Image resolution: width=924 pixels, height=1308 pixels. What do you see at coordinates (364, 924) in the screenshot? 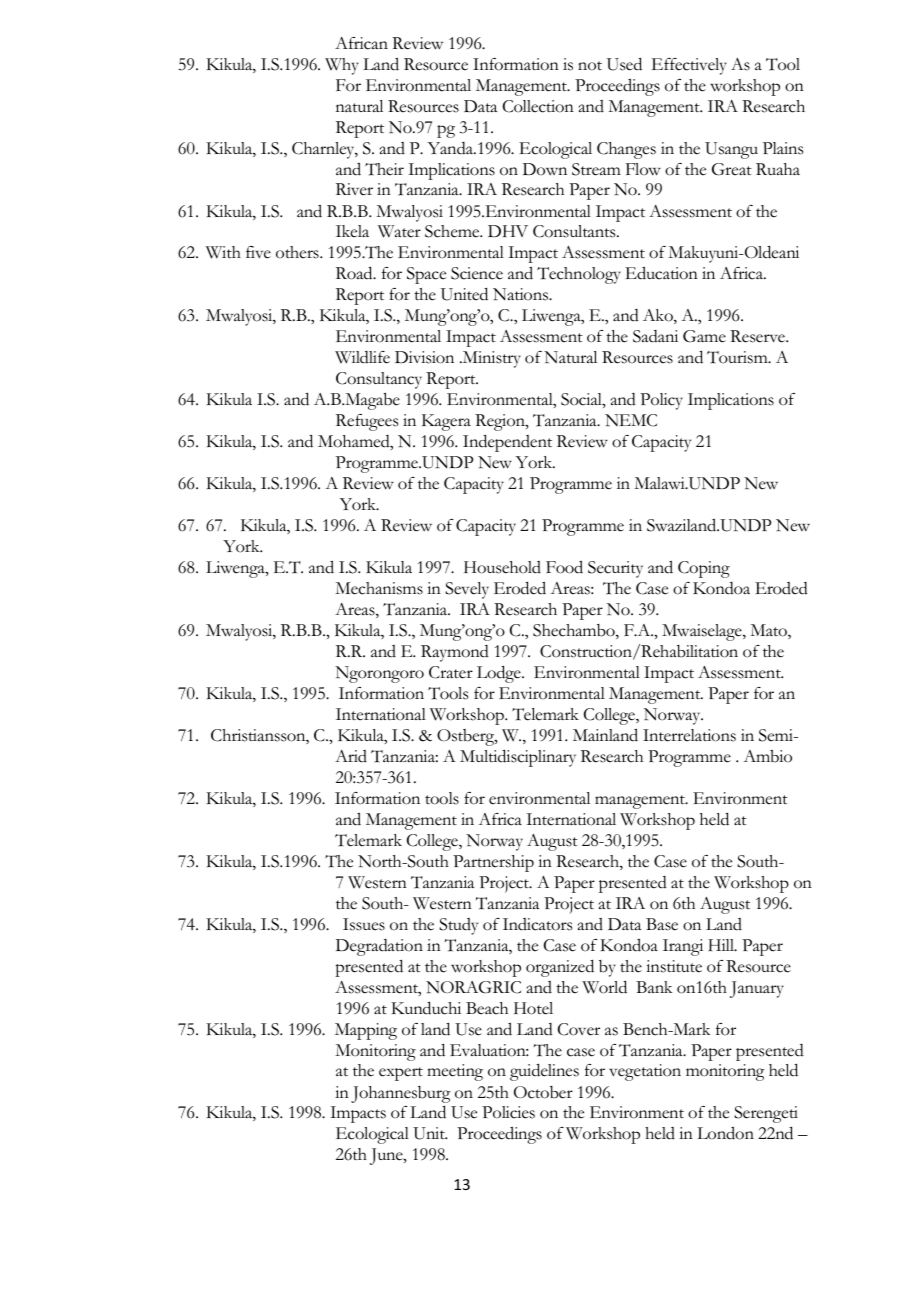
I see `Issues` at bounding box center [364, 924].
